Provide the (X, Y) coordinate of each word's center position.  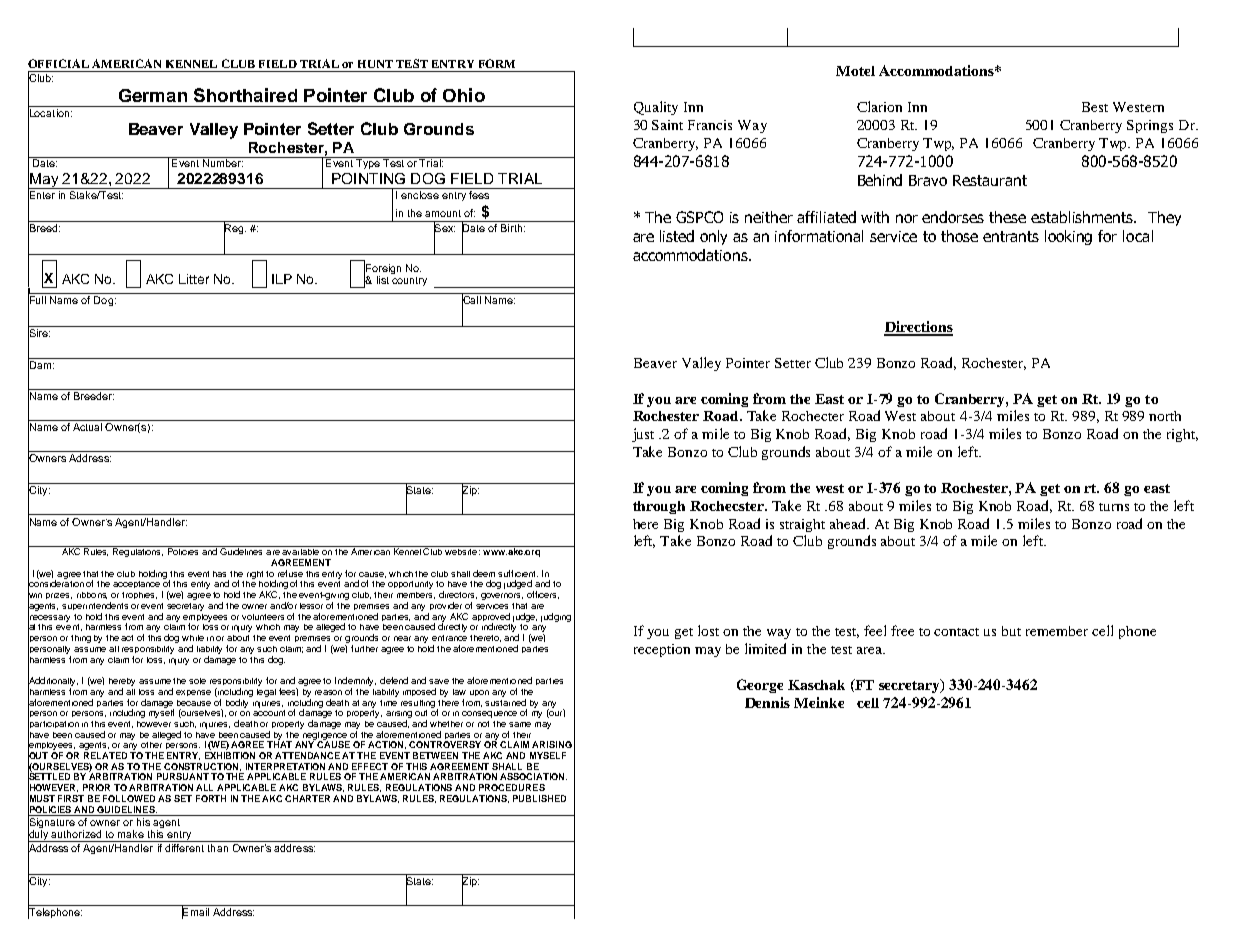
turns (1114, 507)
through (659, 507)
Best (1095, 107)
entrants (1011, 236)
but (1011, 631)
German (153, 95)
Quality (656, 108)
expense (193, 693)
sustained (505, 701)
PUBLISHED (539, 798)
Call (472, 300)
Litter (194, 279)
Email (195, 912)
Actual (87, 427)
